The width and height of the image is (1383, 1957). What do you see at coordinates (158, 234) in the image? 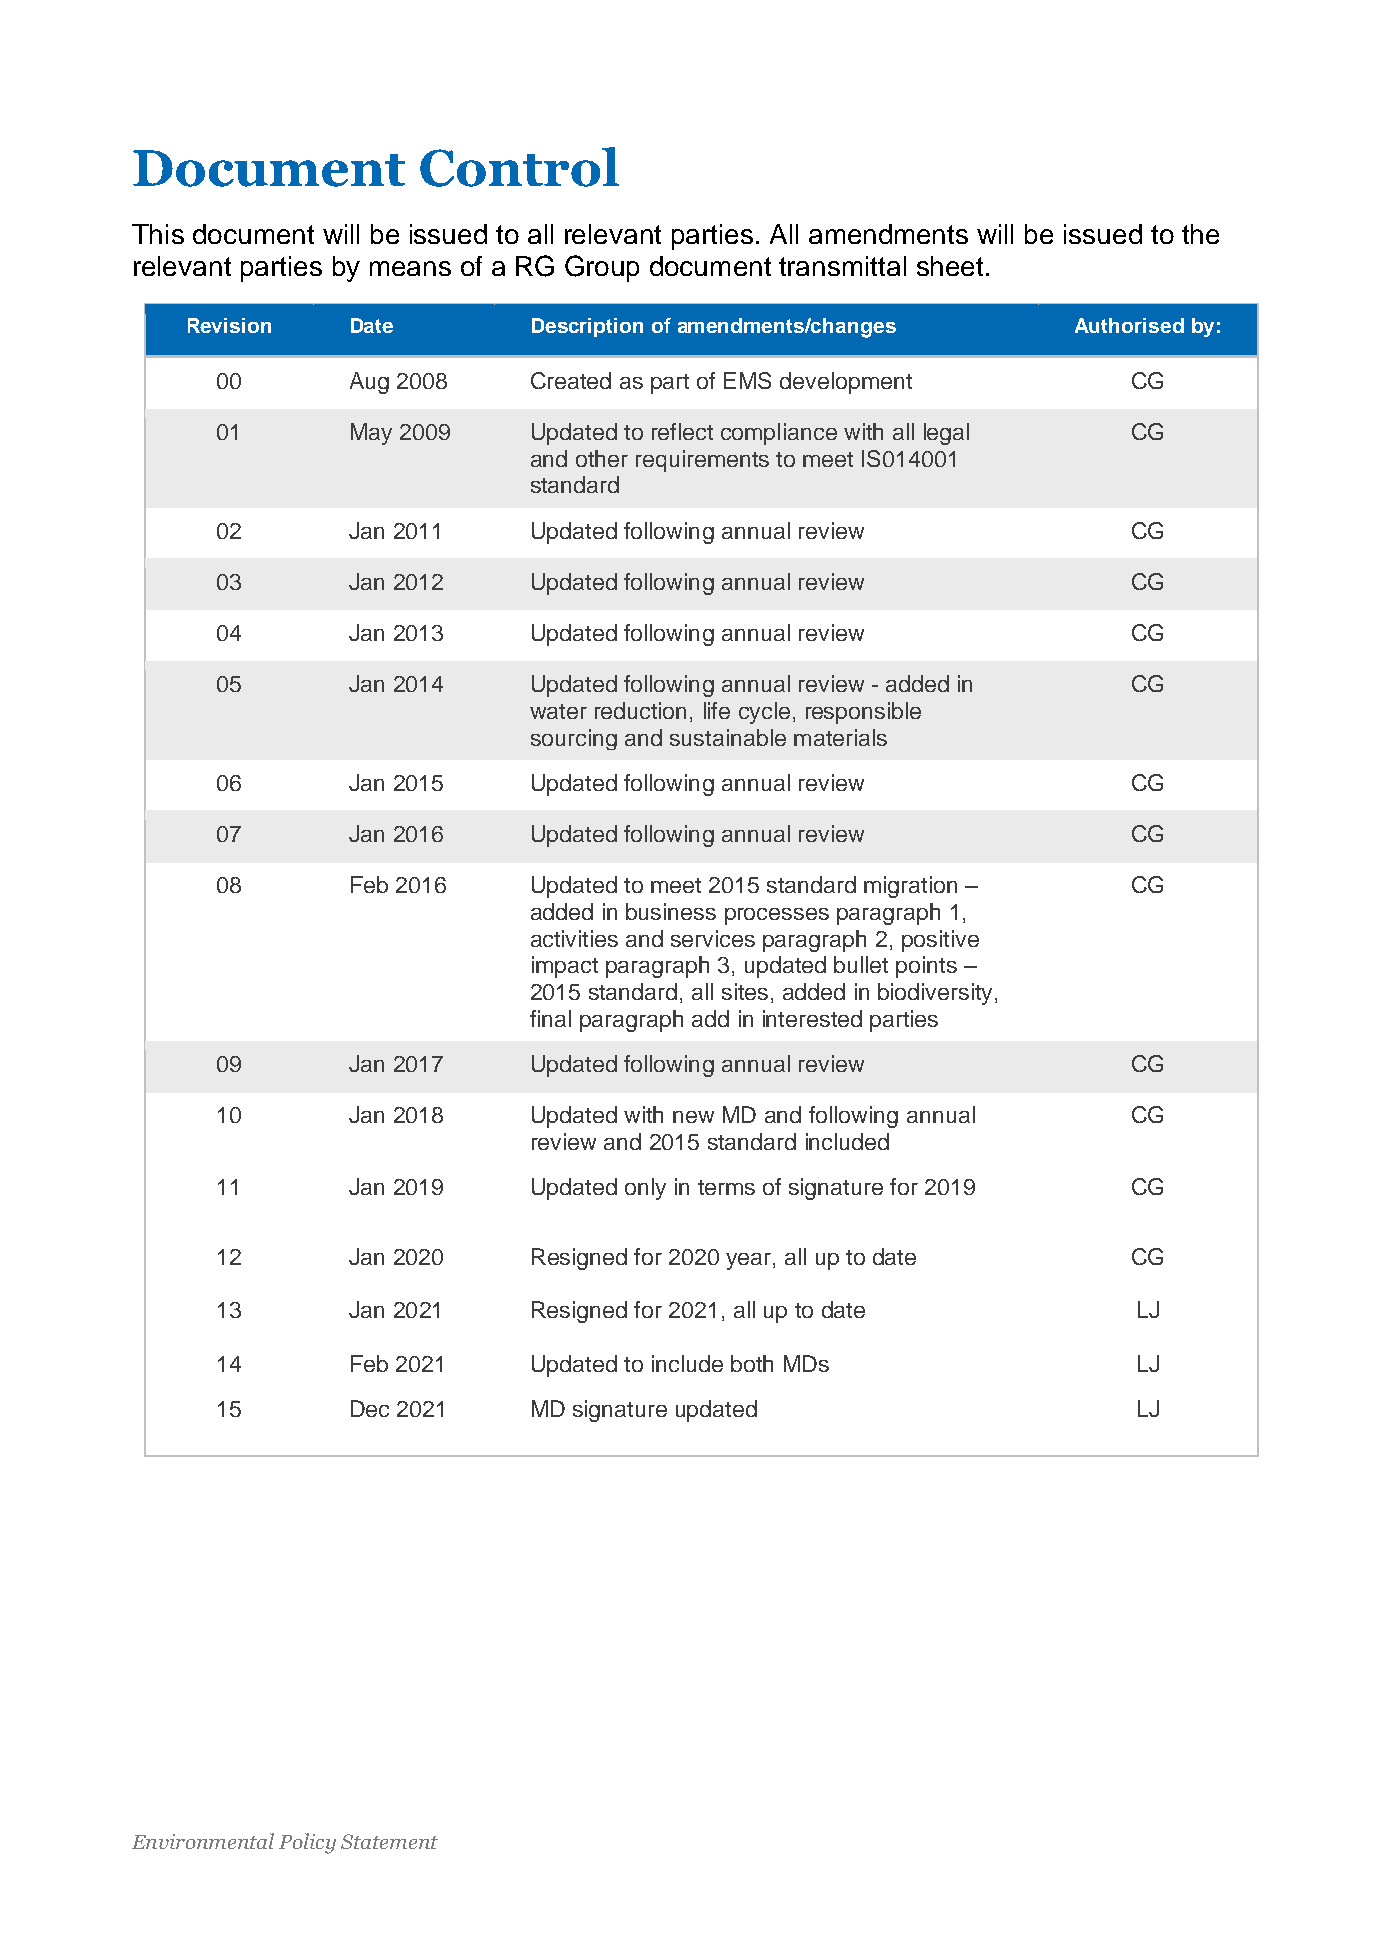
I see `This` at bounding box center [158, 234].
